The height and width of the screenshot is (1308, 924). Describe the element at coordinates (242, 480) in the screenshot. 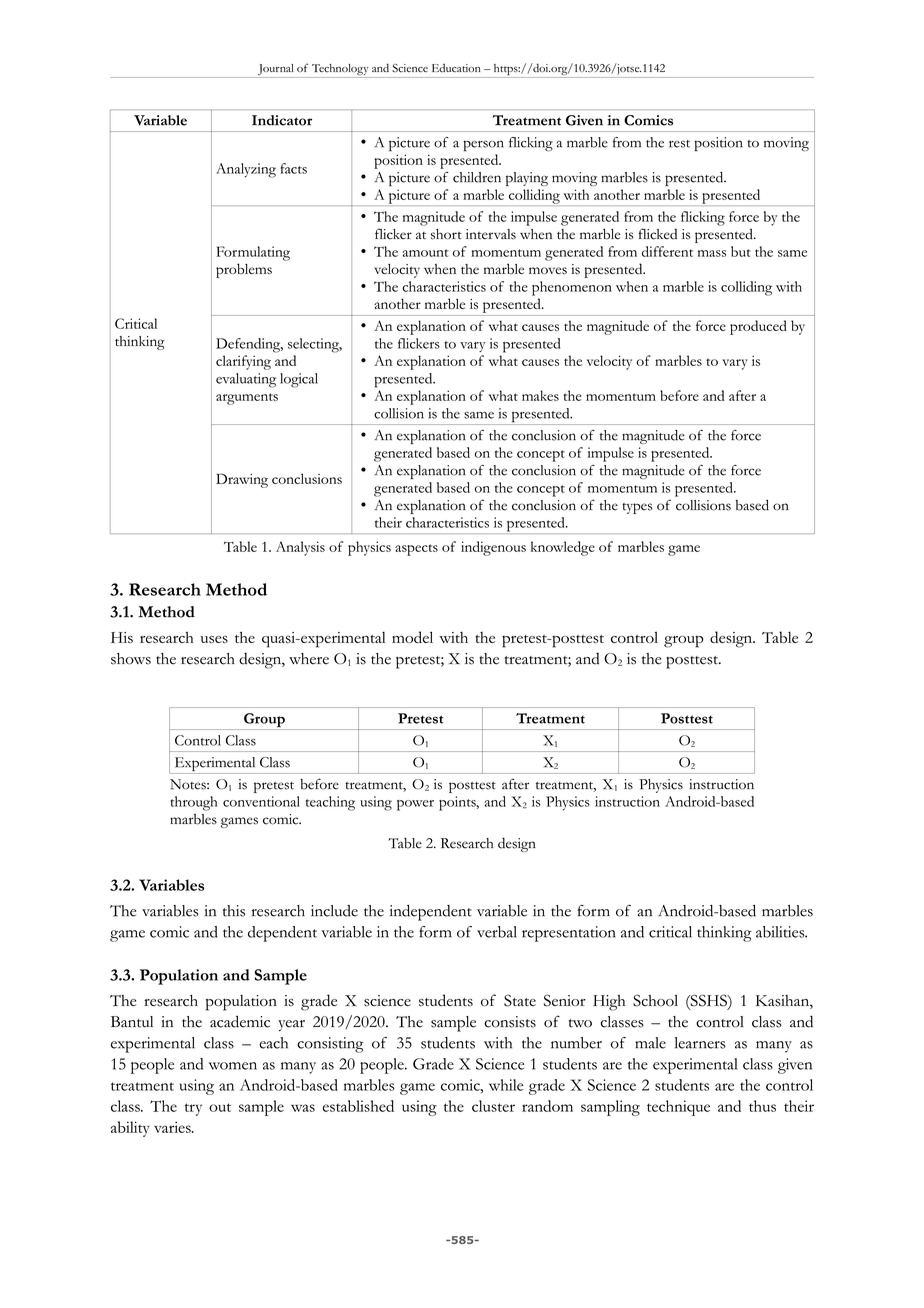

I see `Drawing` at that location.
